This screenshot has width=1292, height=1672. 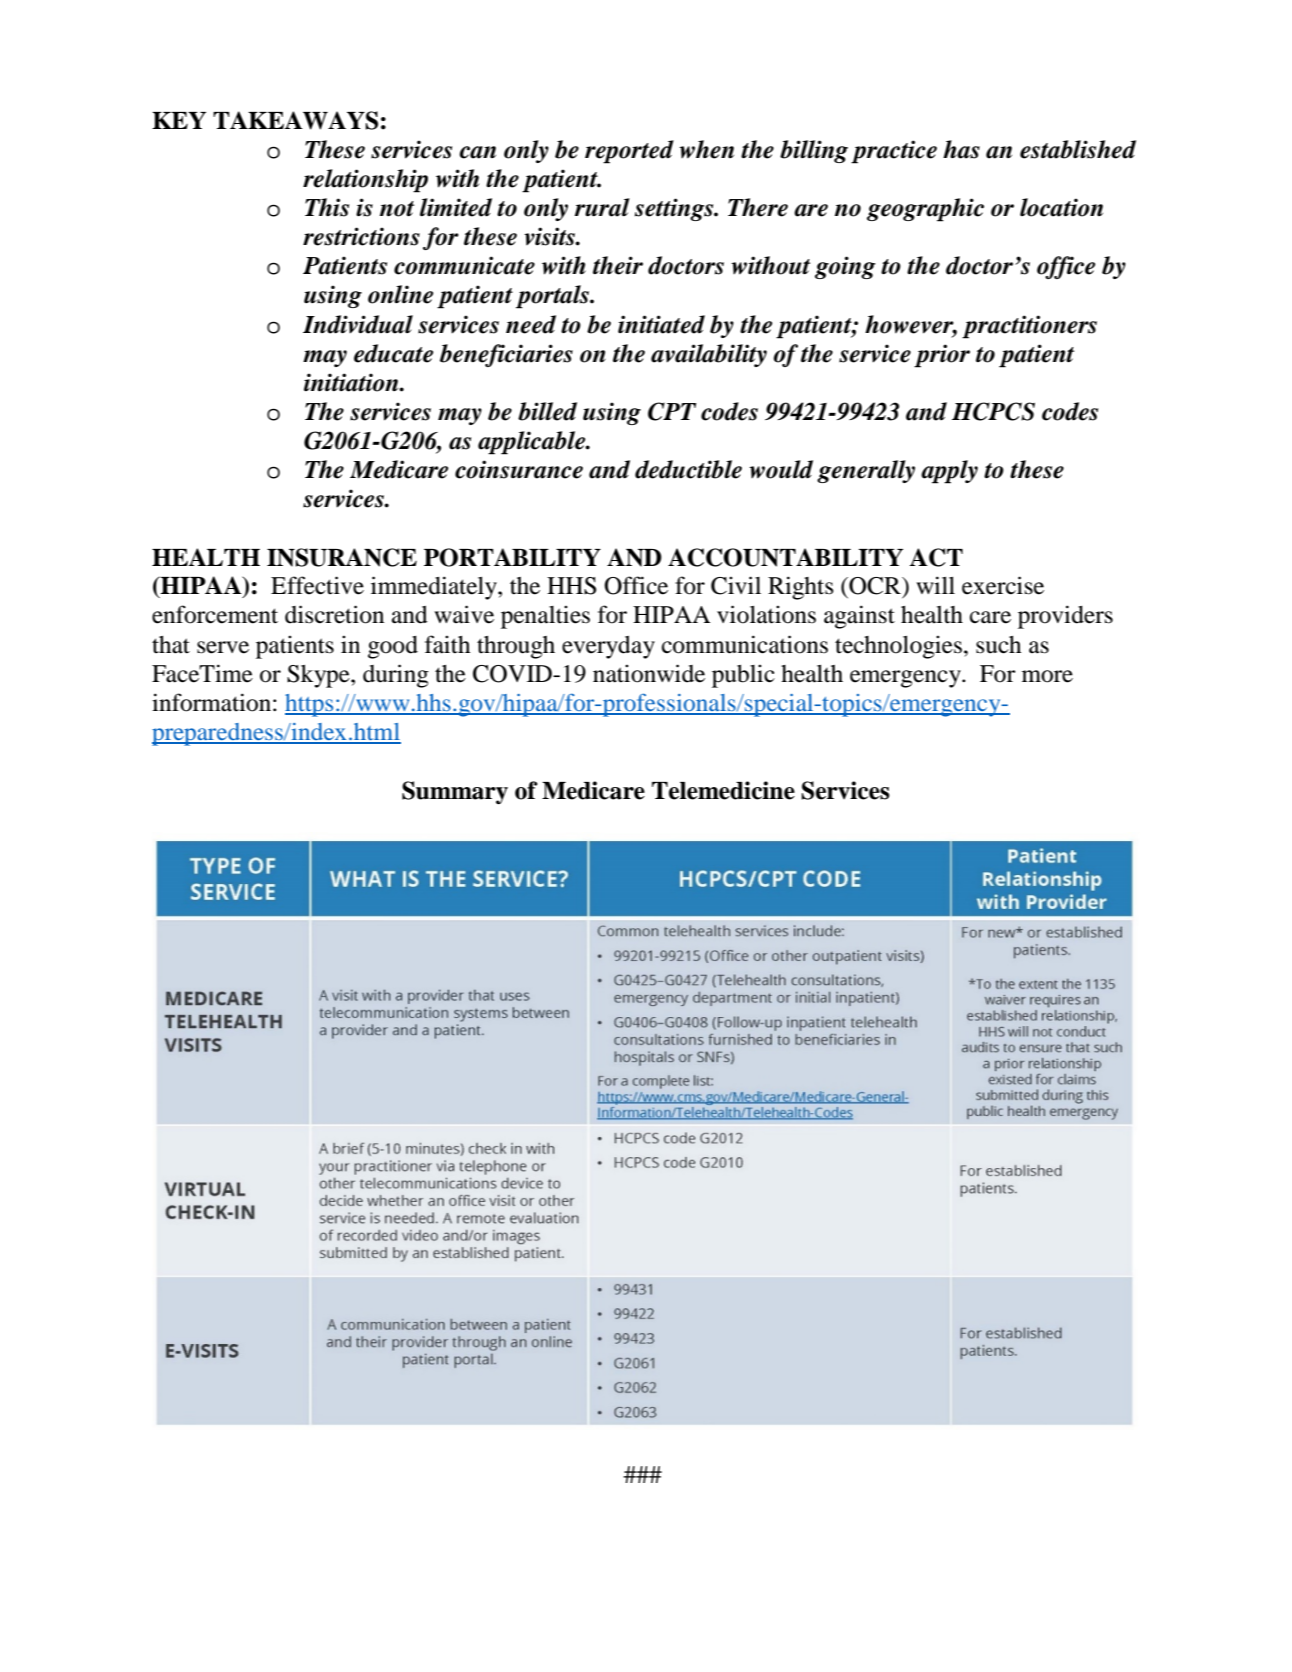 What do you see at coordinates (317, 585) in the screenshot?
I see `Effective` at bounding box center [317, 585].
